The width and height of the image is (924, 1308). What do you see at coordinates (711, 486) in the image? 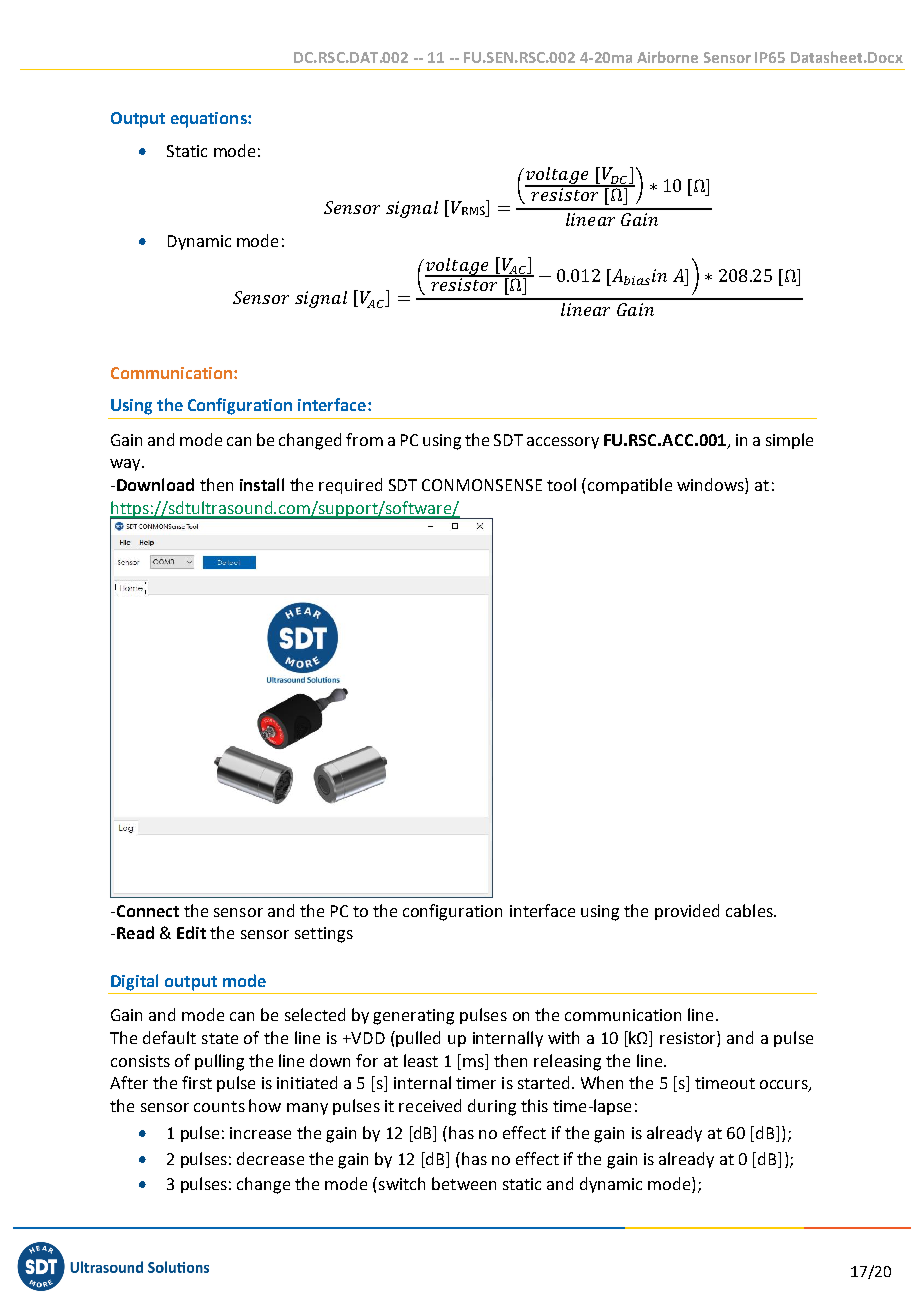
I see `windows` at bounding box center [711, 486].
